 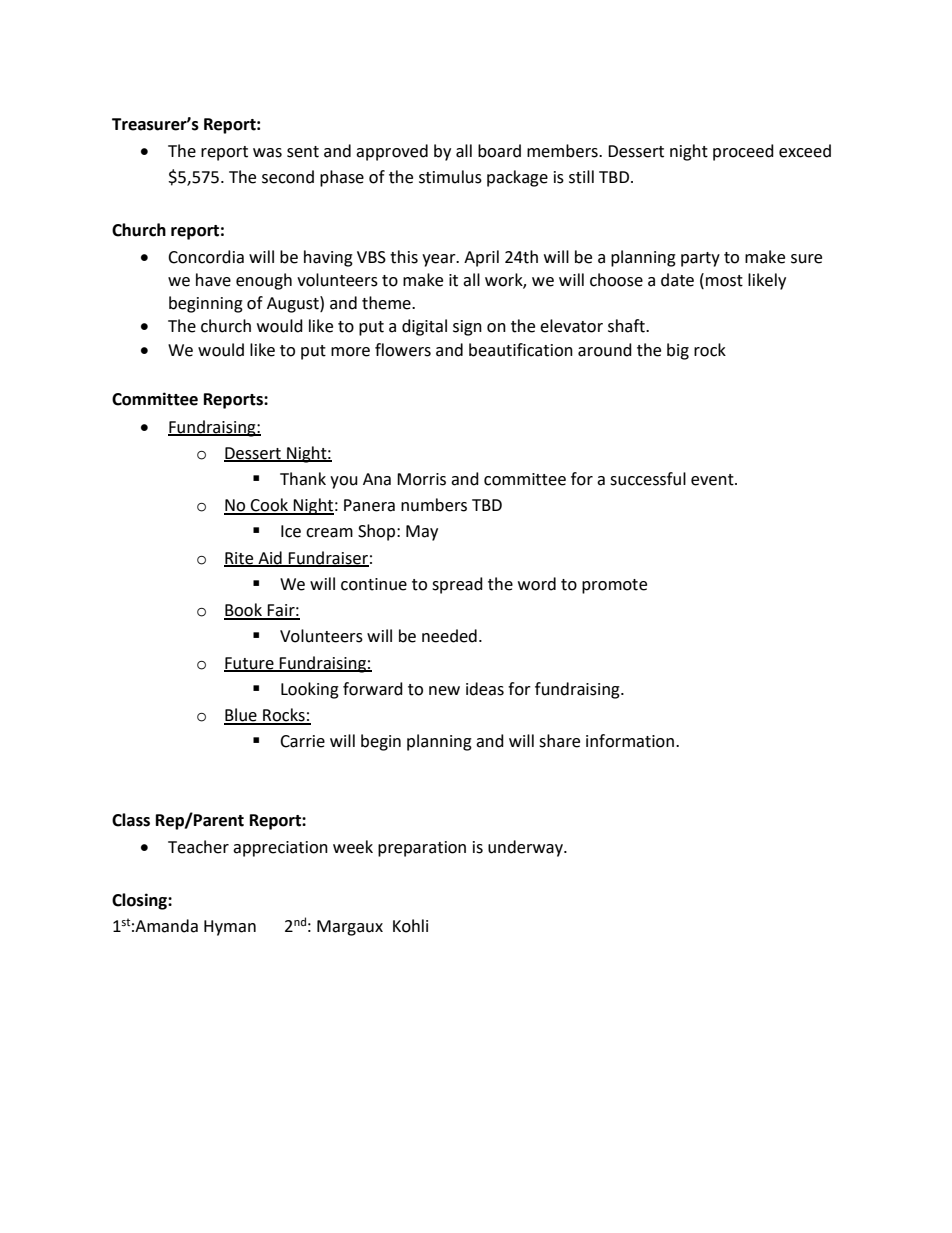 What do you see at coordinates (230, 928) in the screenshot?
I see `Hyman` at bounding box center [230, 928].
